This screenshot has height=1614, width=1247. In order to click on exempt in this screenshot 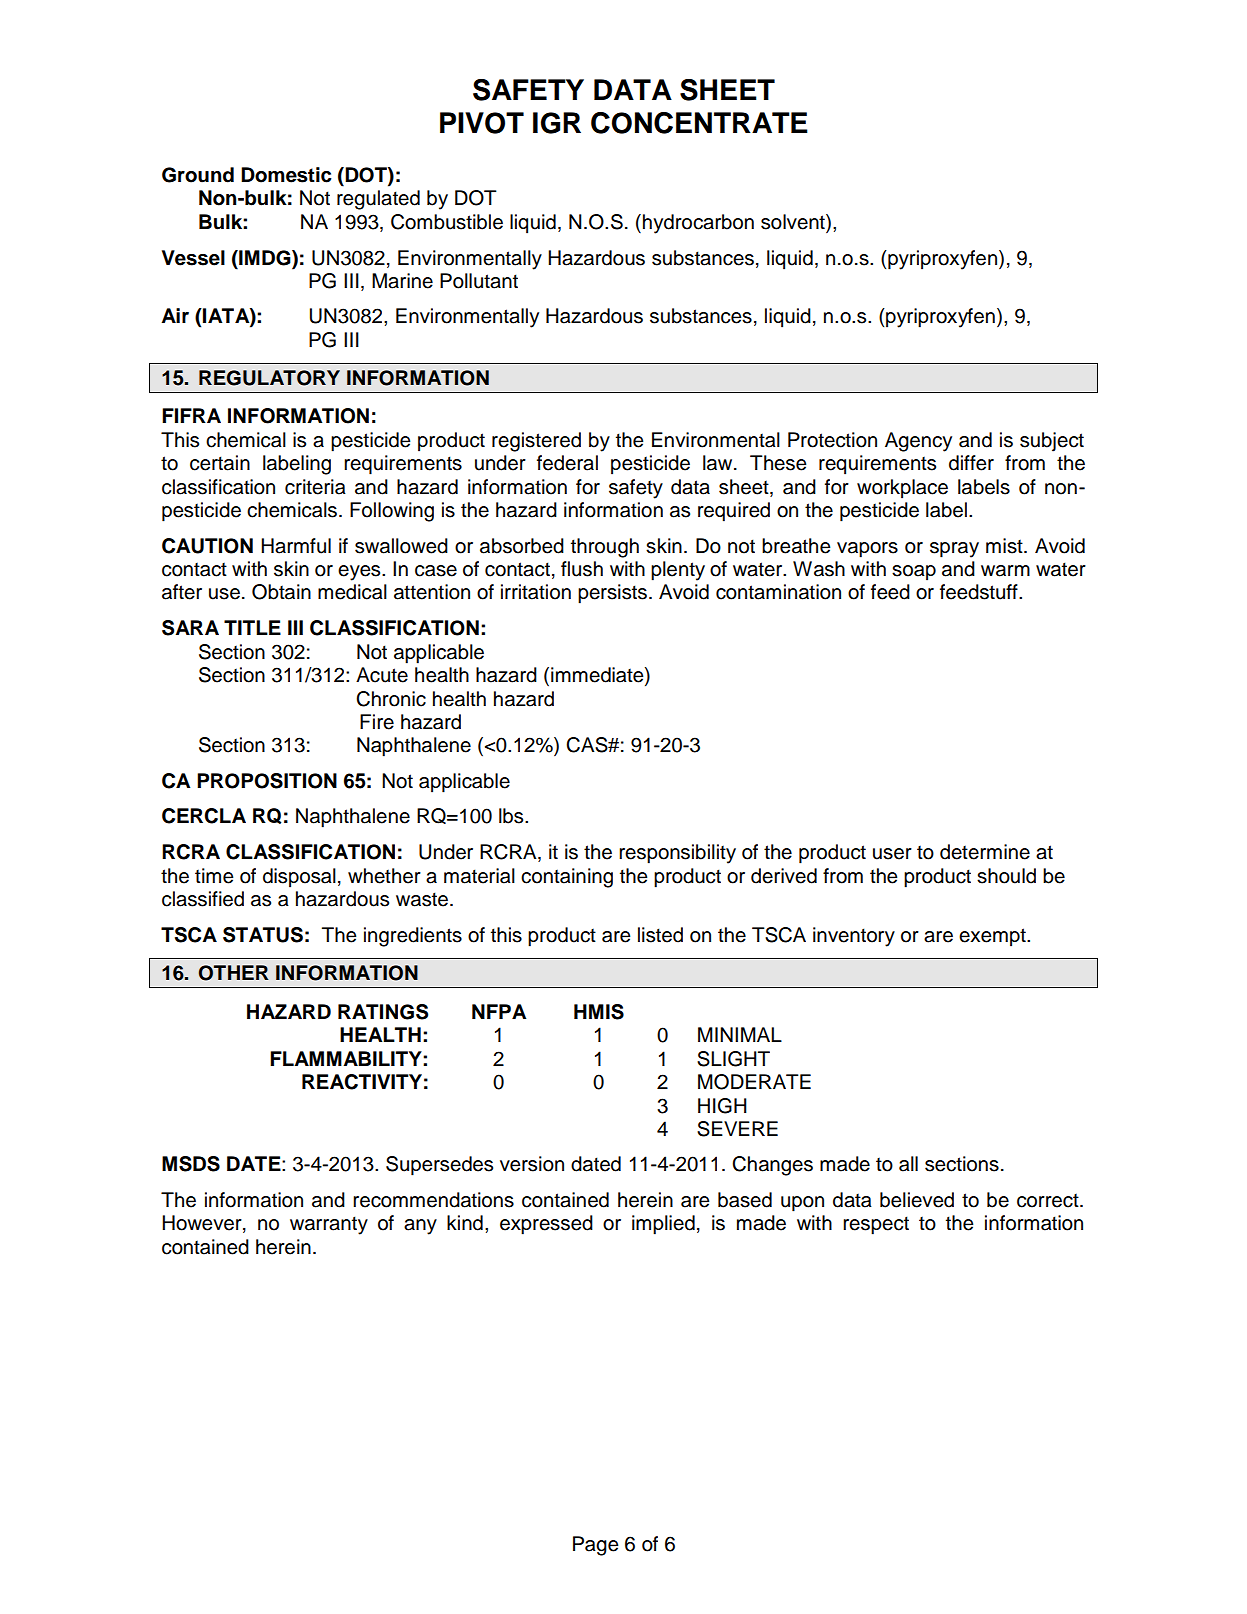, I will do `click(993, 937)`.
